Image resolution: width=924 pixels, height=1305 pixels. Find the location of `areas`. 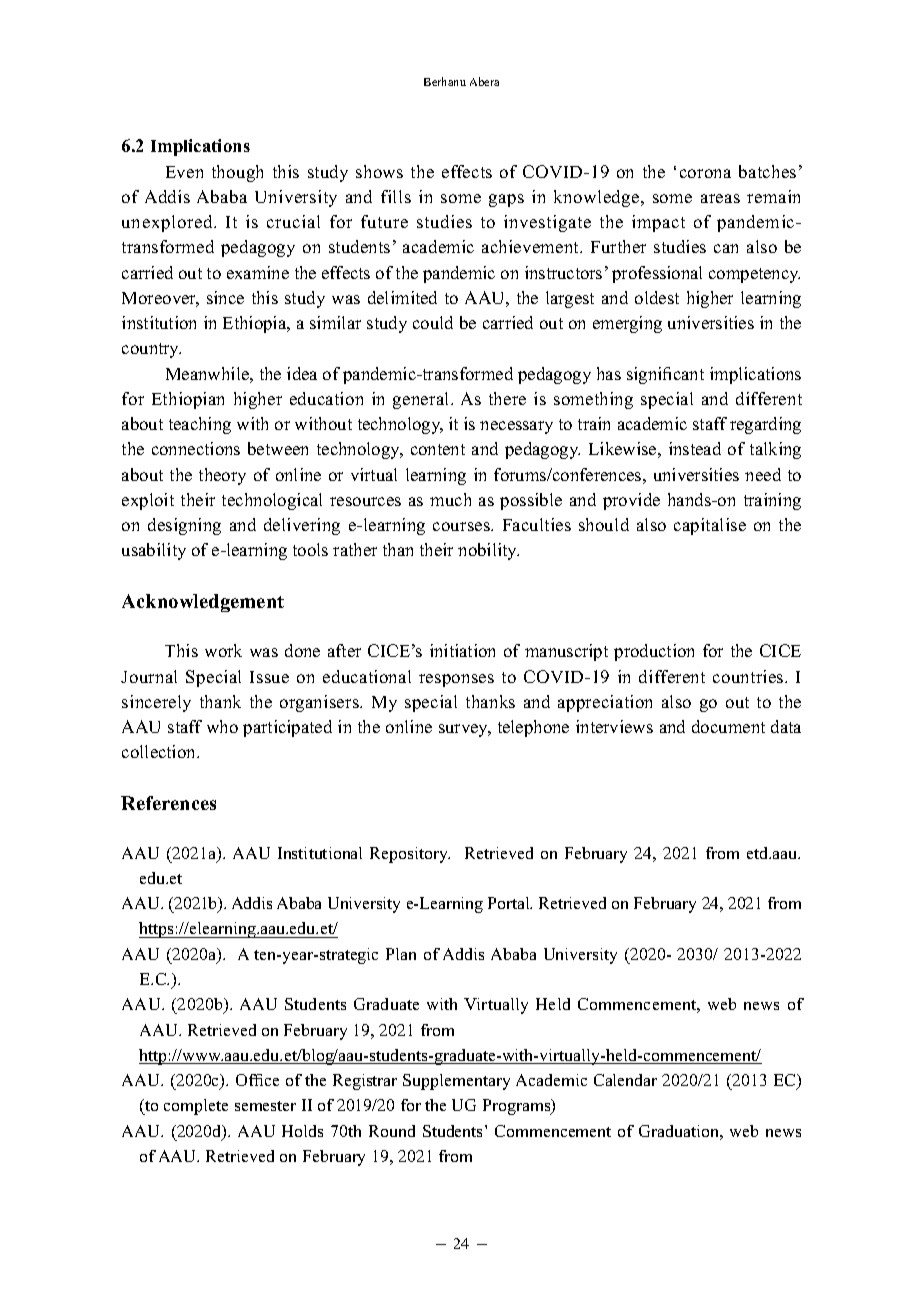

areas is located at coordinates (720, 198).
